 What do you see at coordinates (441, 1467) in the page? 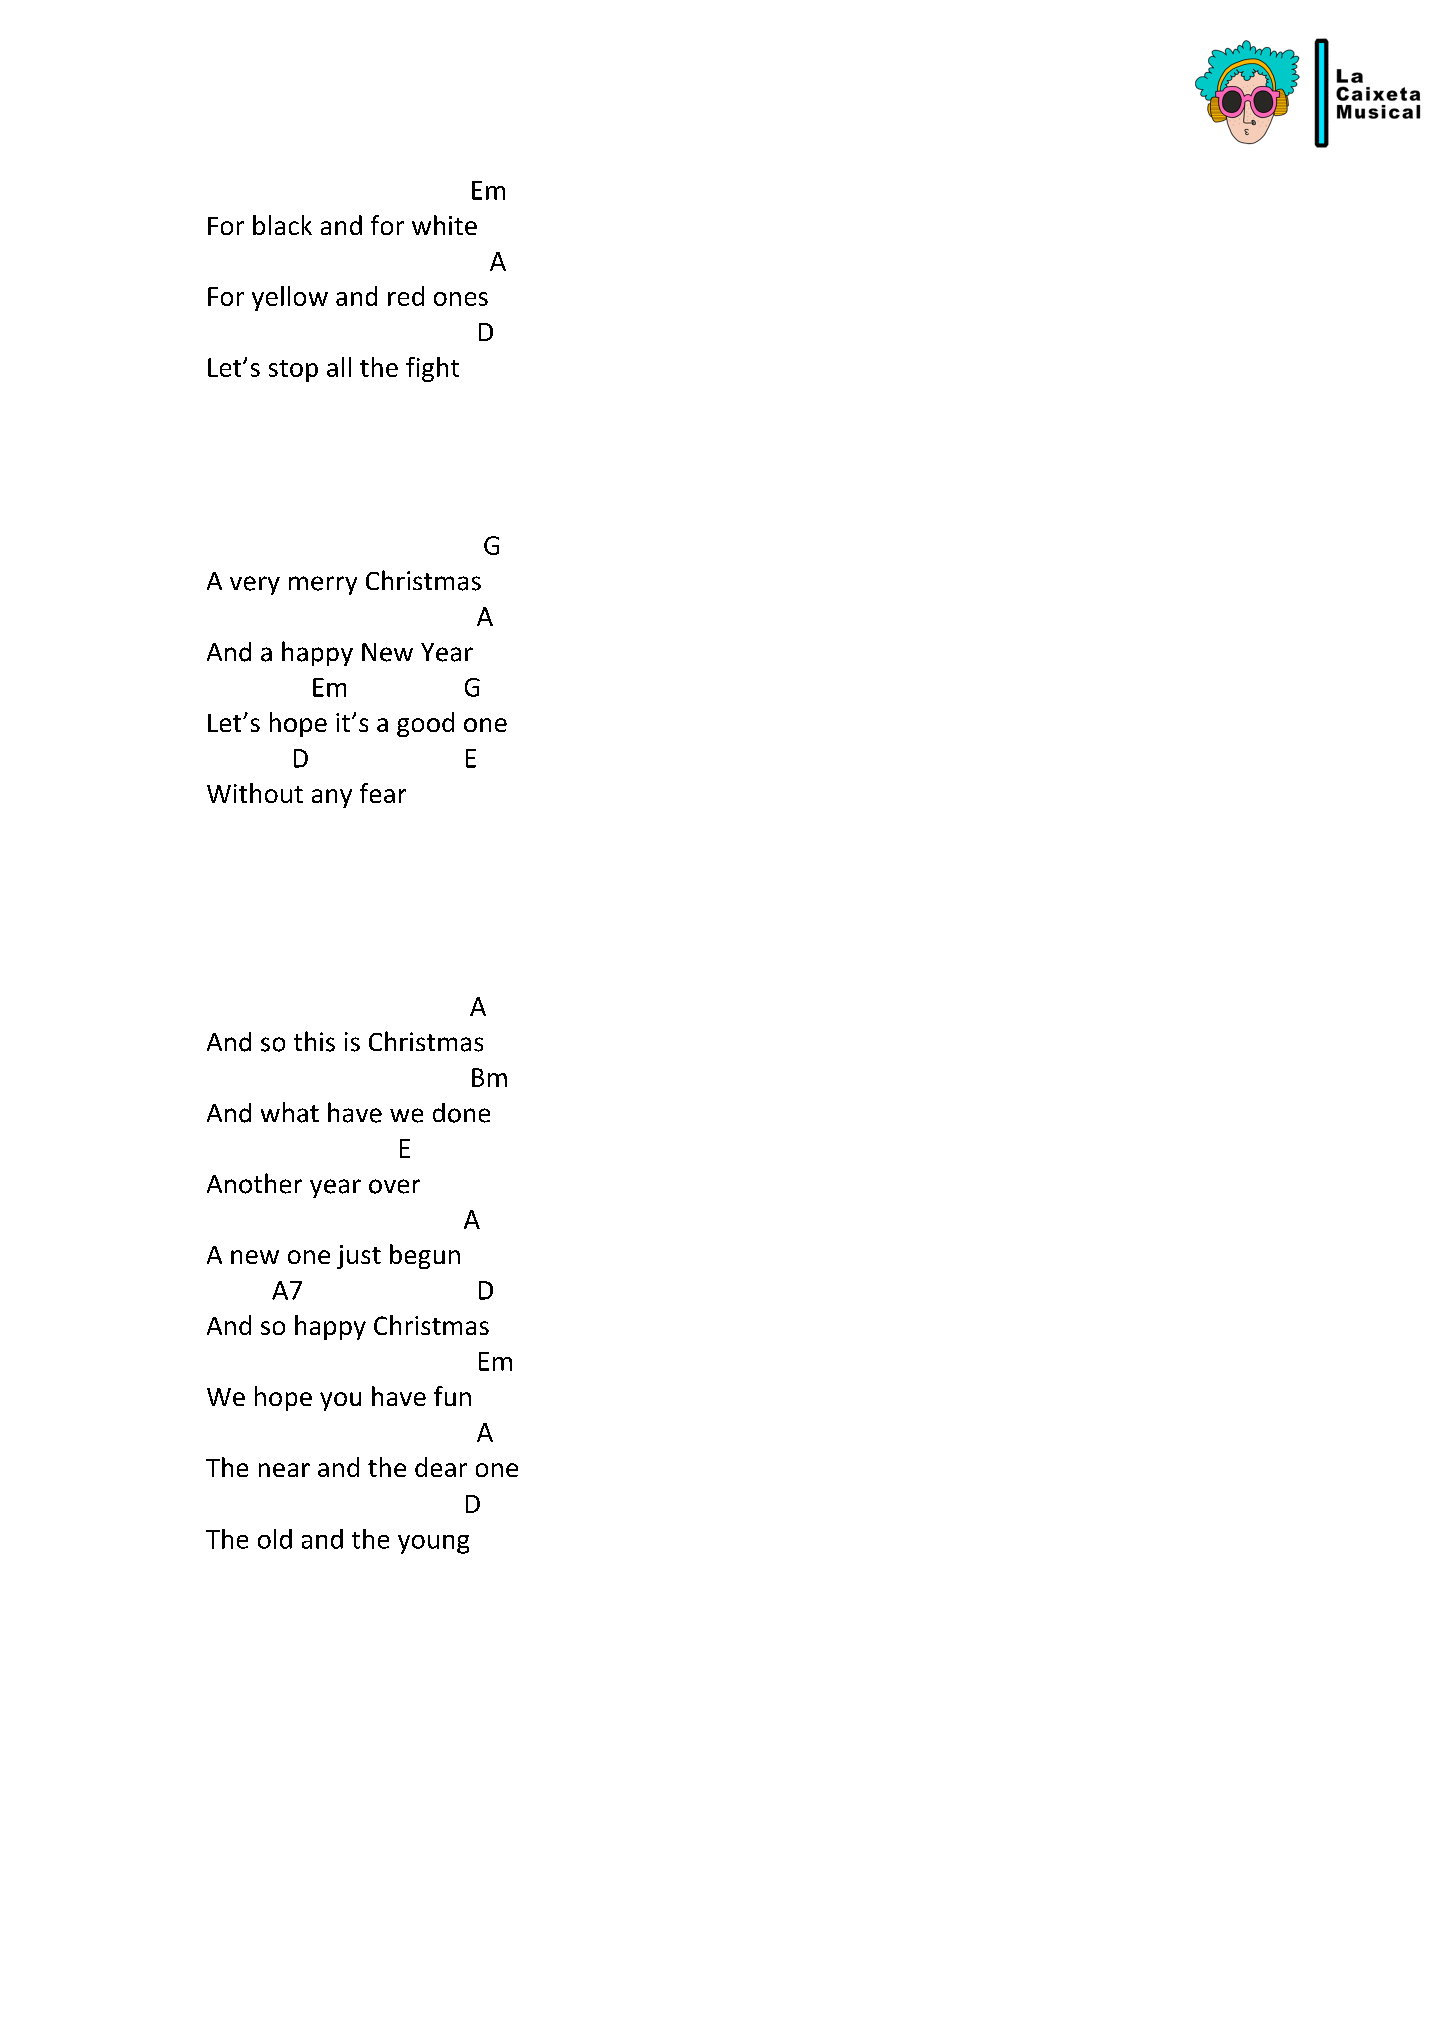
I see `dear` at bounding box center [441, 1467].
